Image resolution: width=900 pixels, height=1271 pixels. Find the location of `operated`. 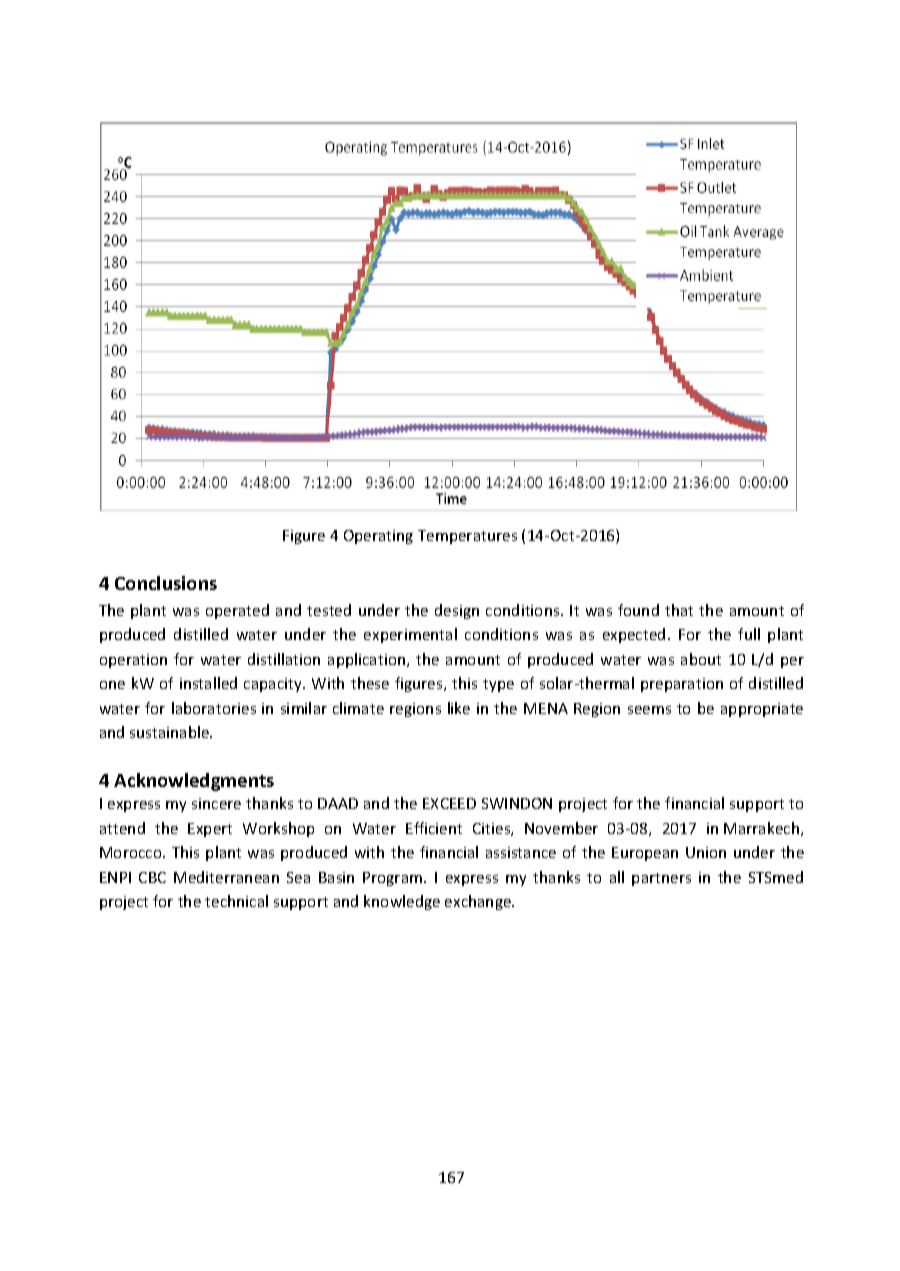

operated is located at coordinates (237, 611).
